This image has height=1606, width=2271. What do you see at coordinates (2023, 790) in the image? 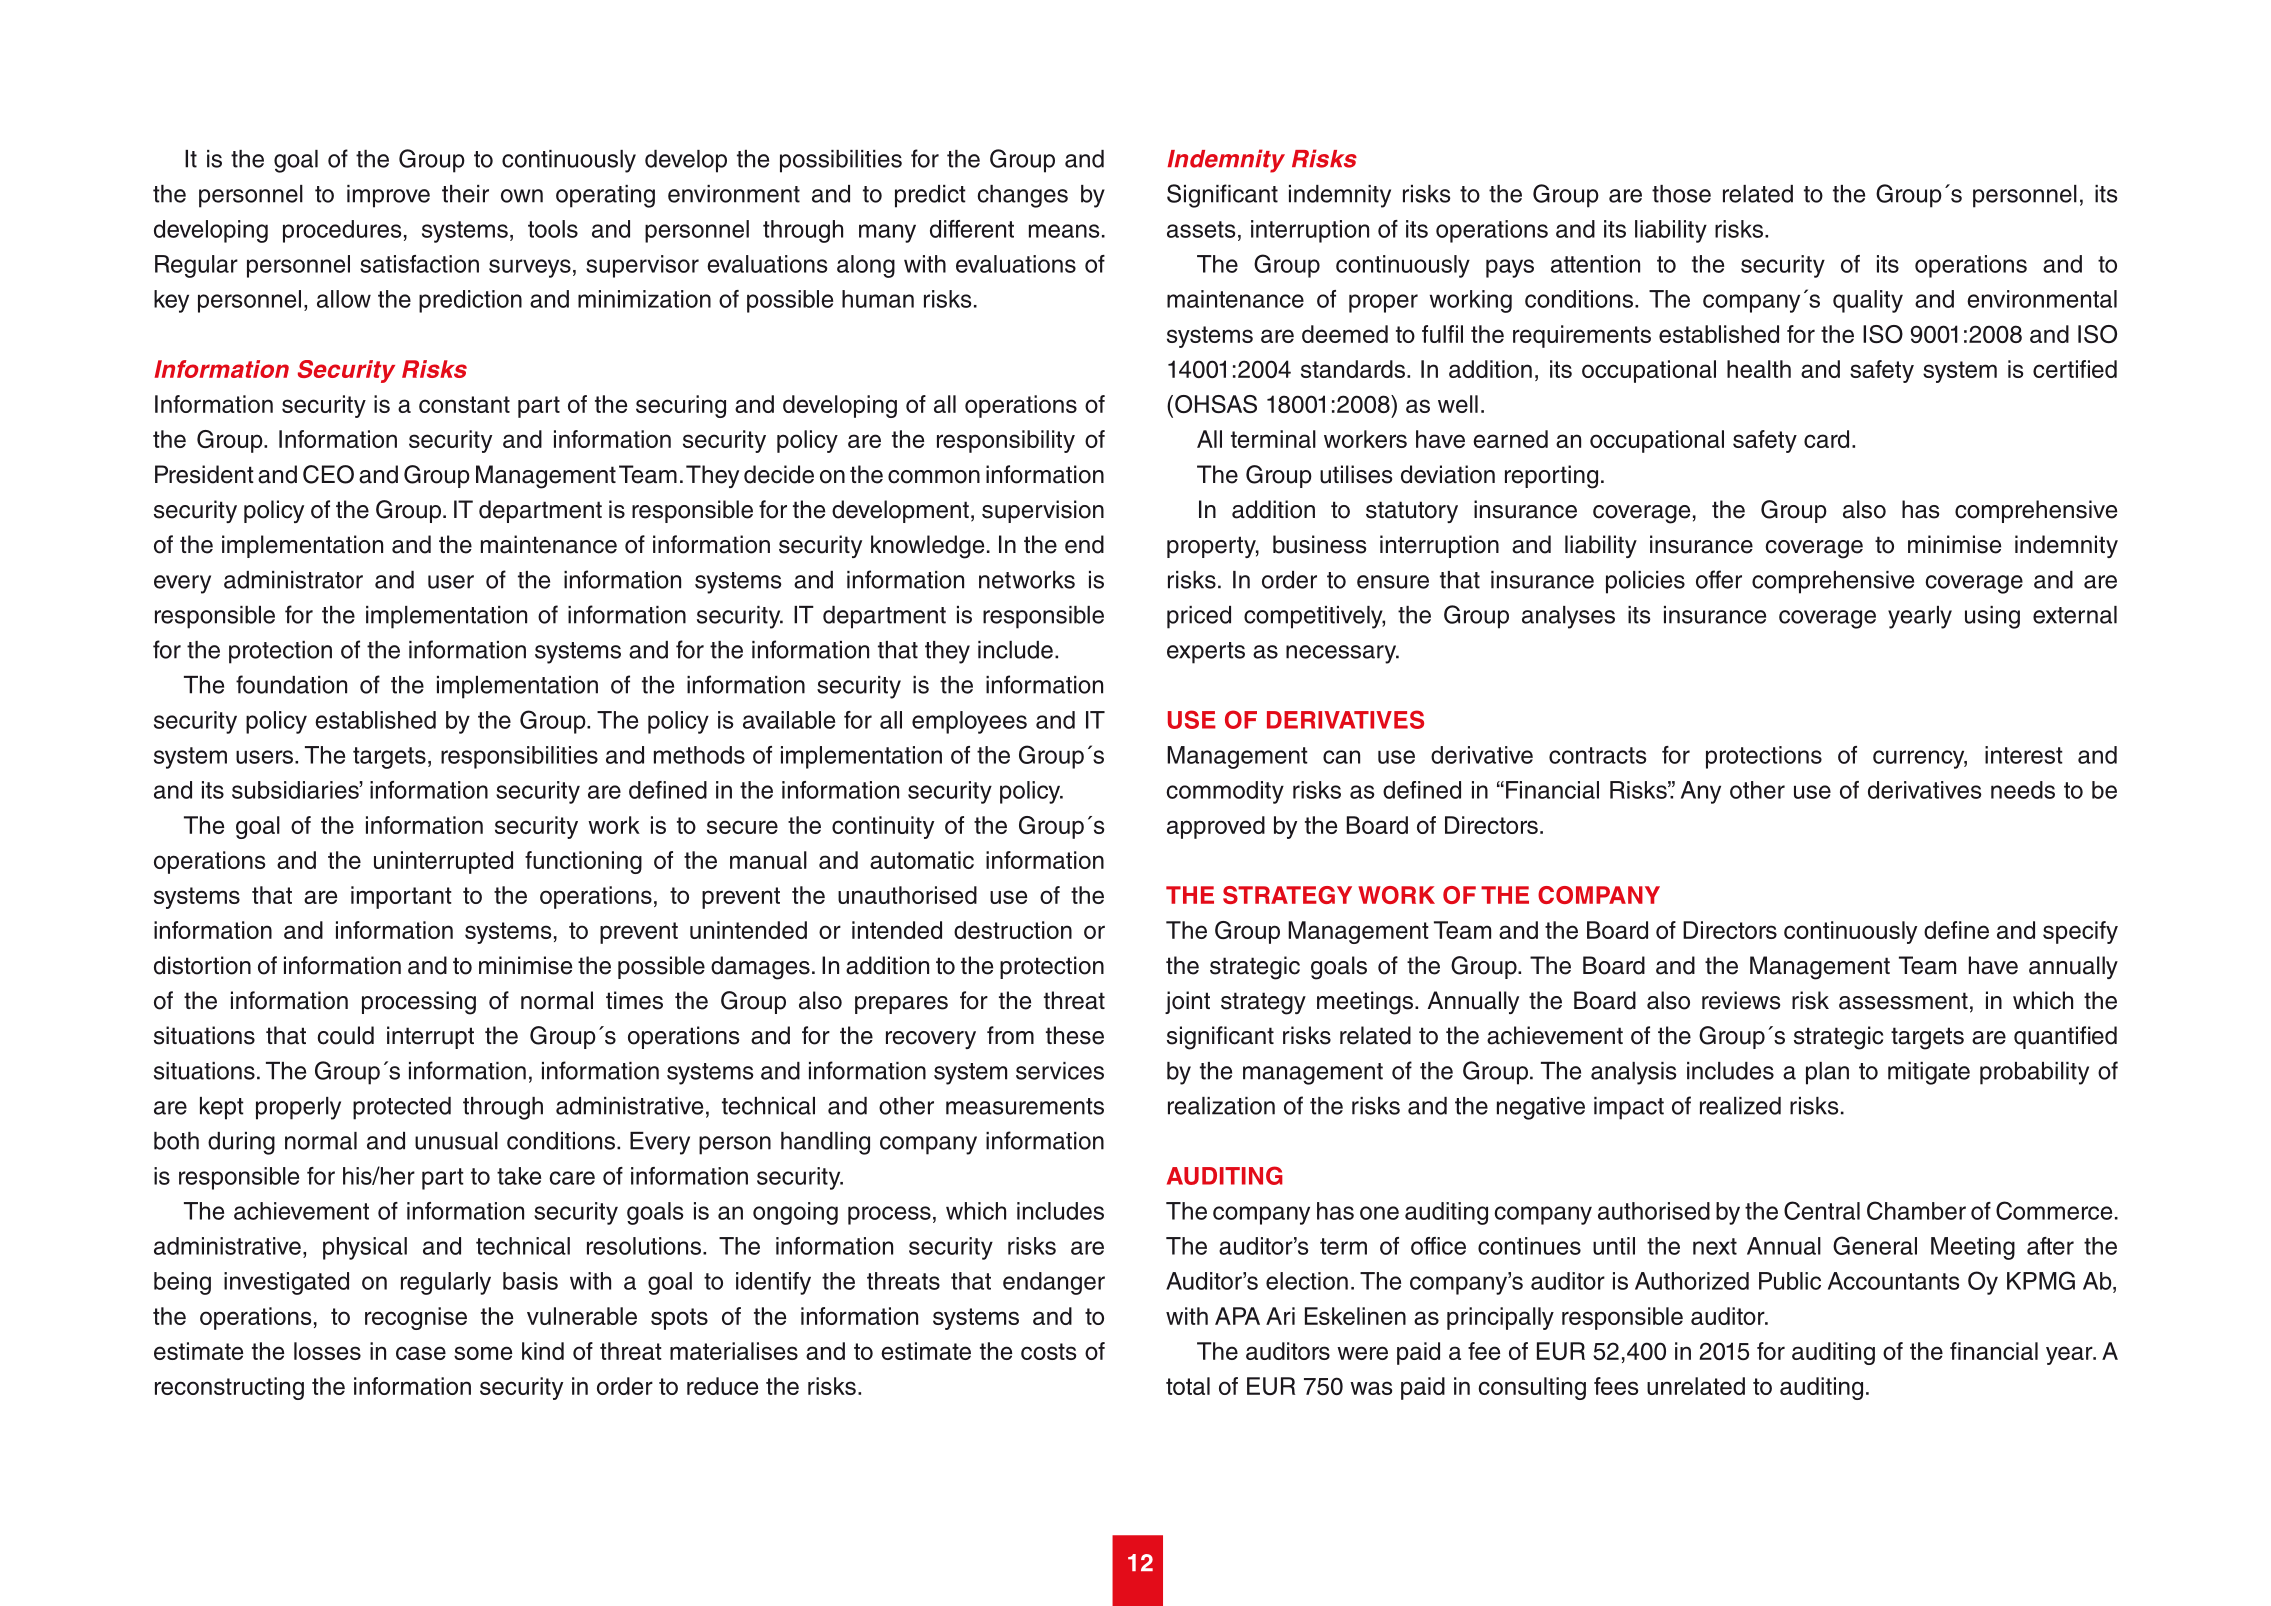
I see `needs` at bounding box center [2023, 790].
